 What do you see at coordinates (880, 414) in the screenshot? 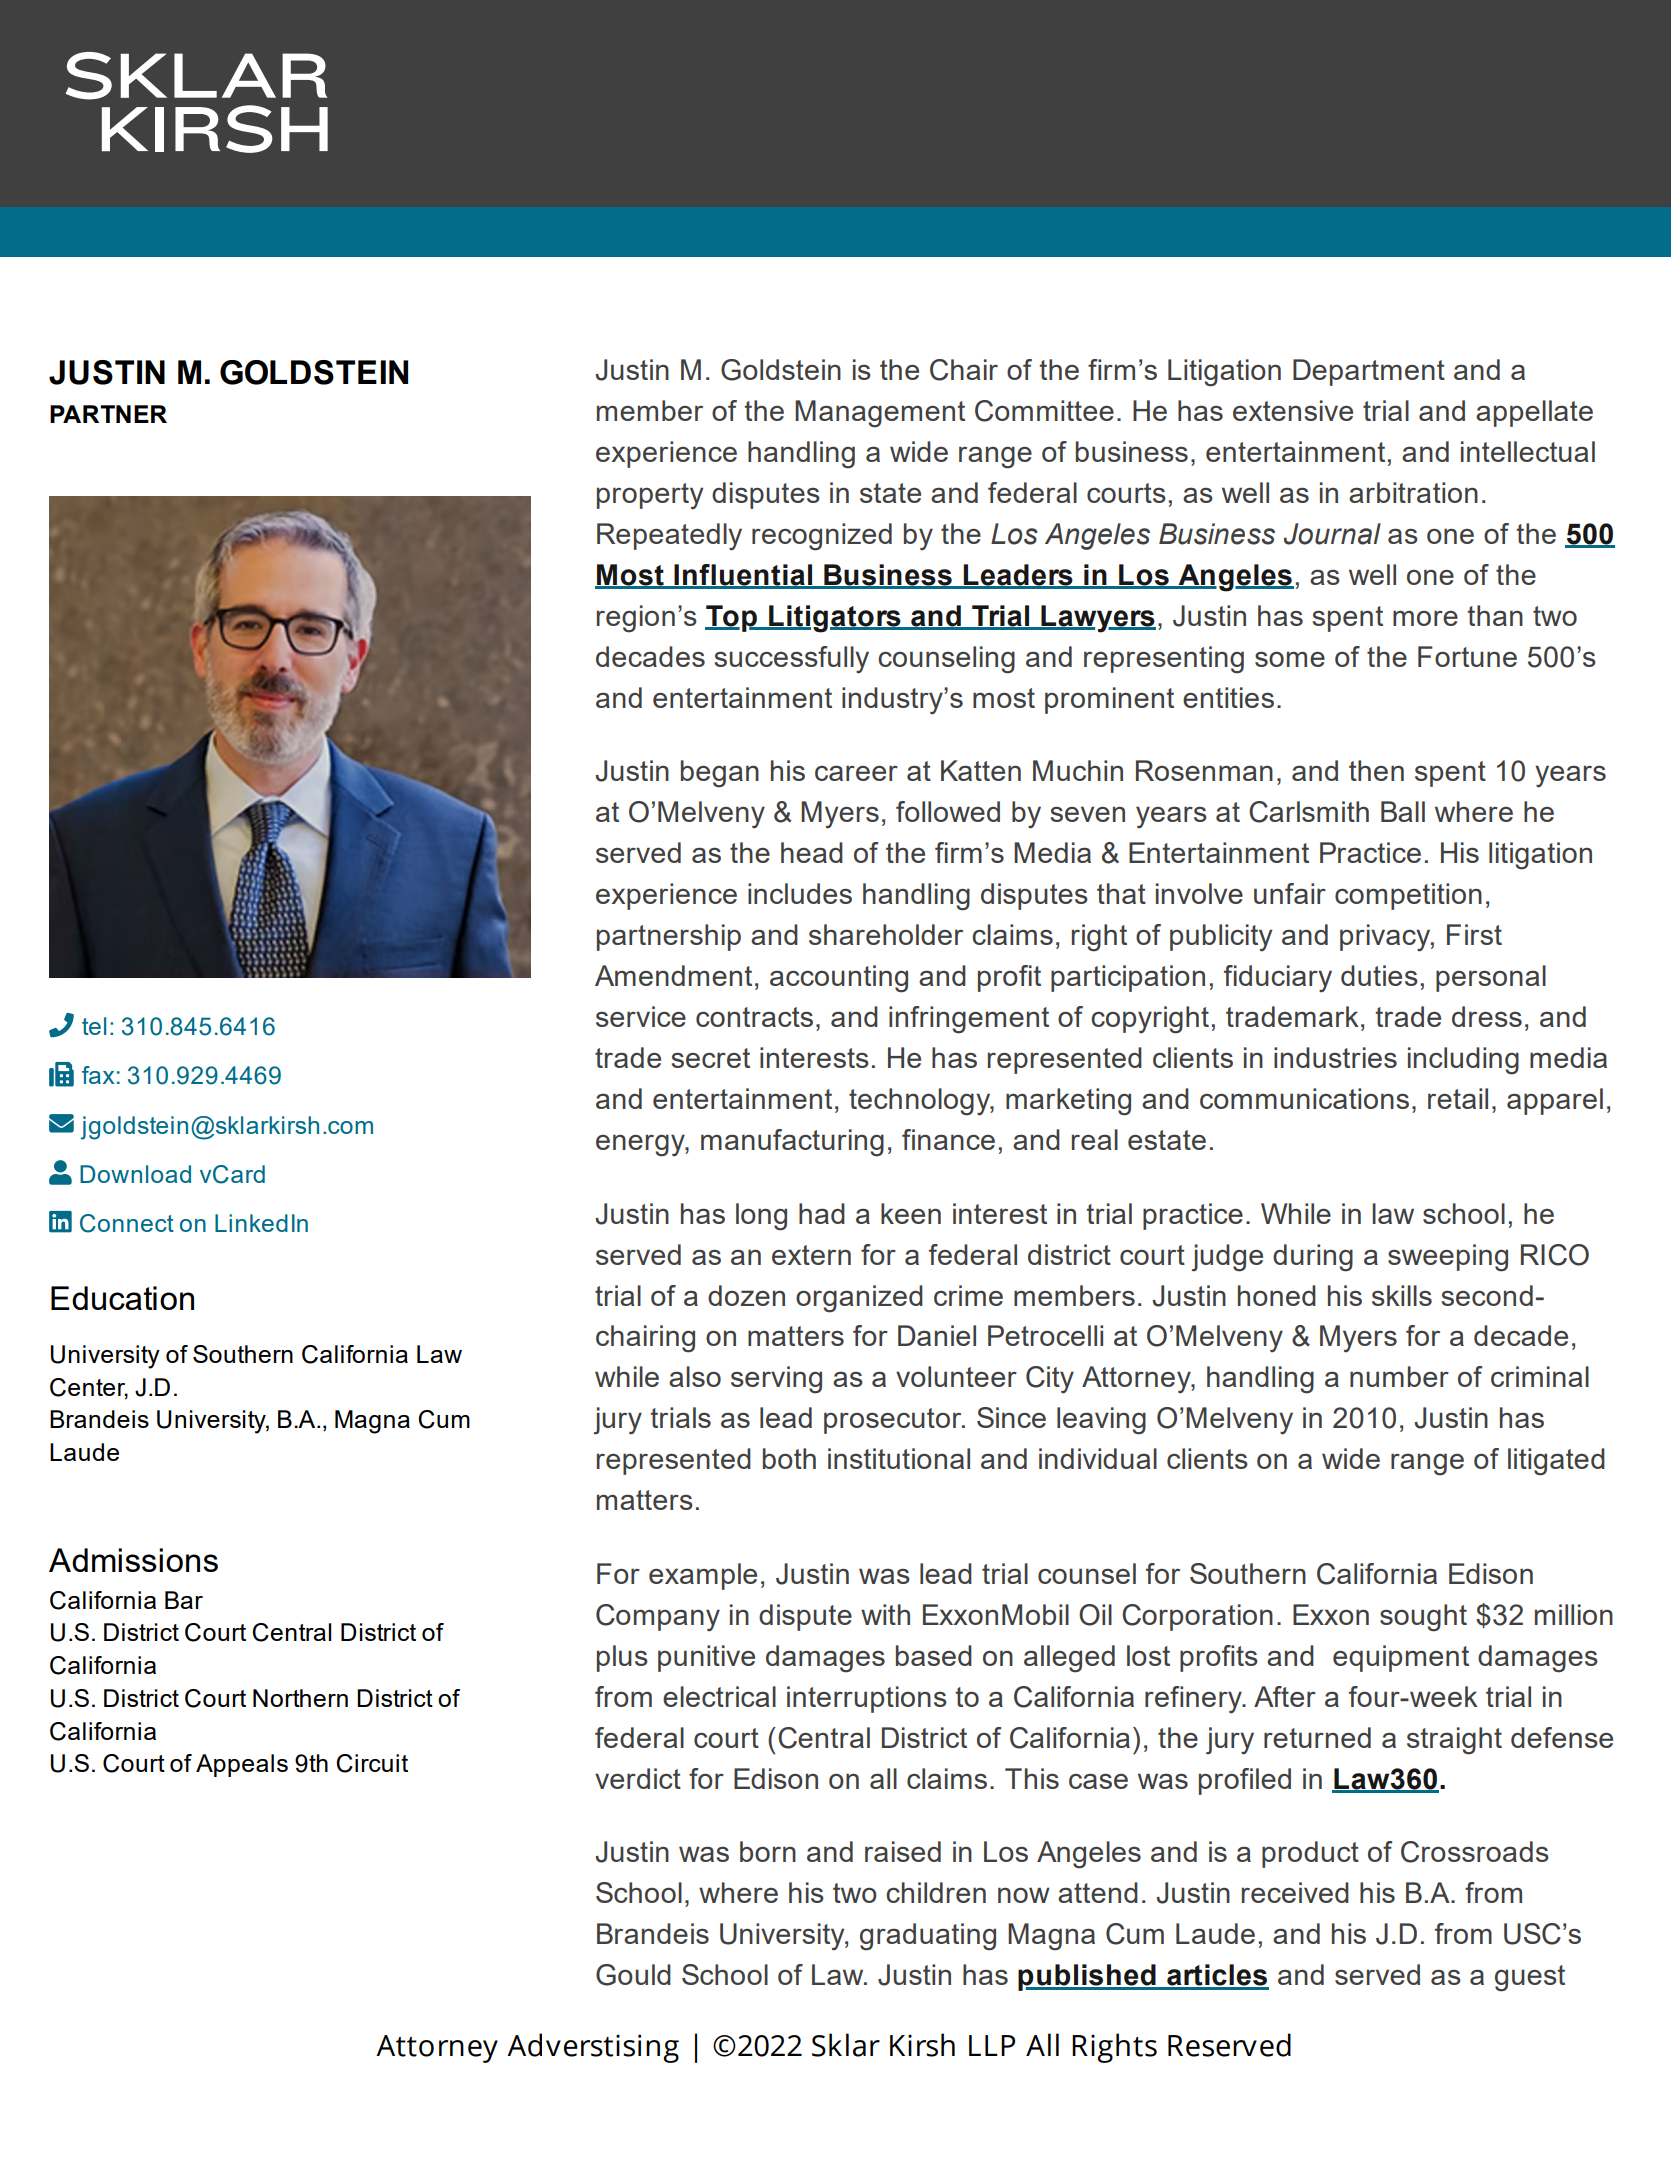
I see `Management` at bounding box center [880, 414].
